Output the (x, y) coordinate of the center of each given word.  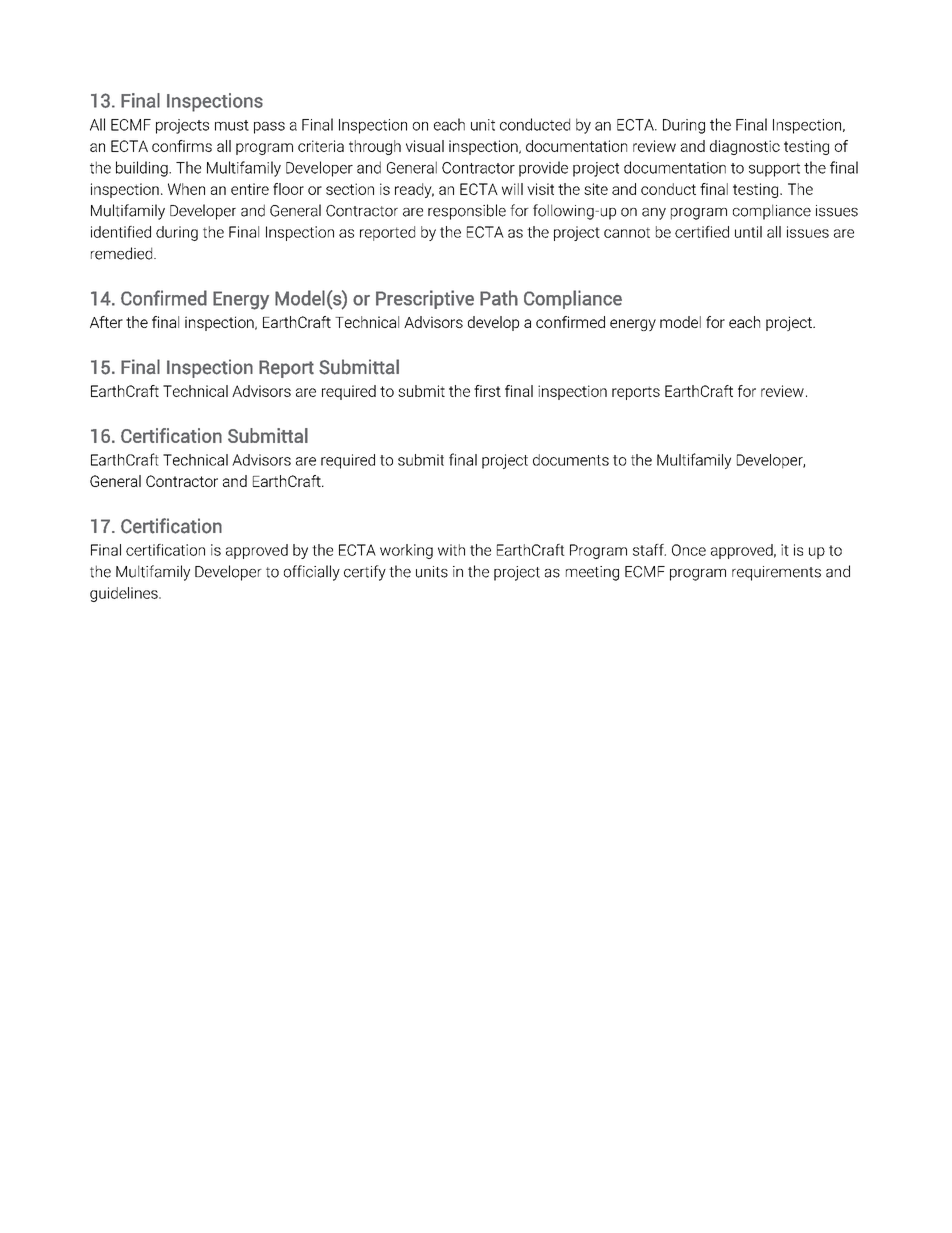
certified (702, 232)
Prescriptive (425, 299)
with (451, 550)
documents (571, 460)
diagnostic (745, 147)
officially (312, 573)
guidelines (125, 594)
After (106, 322)
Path (499, 298)
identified (121, 232)
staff (649, 550)
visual (425, 146)
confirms (182, 146)
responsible (467, 212)
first (487, 391)
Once (689, 550)
